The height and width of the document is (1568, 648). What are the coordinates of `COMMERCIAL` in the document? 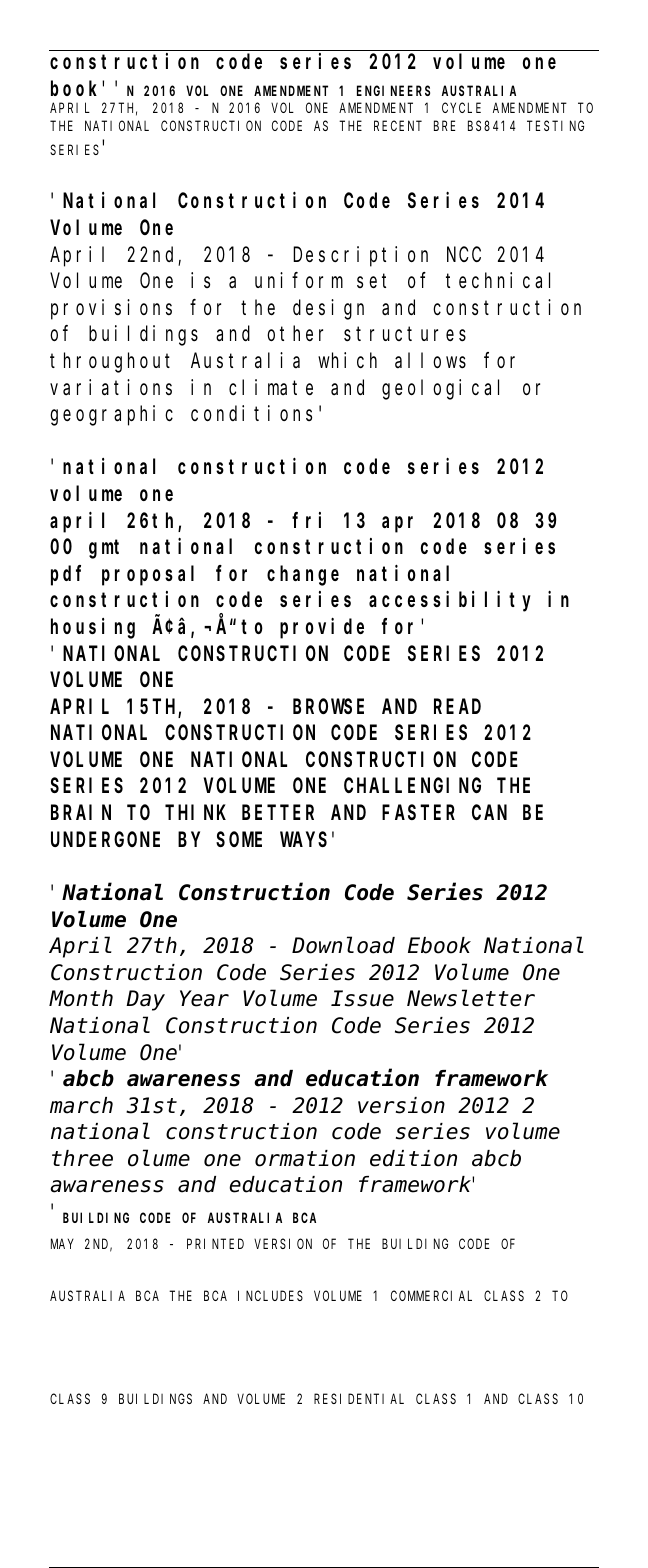 It's located at (431, 1296).
